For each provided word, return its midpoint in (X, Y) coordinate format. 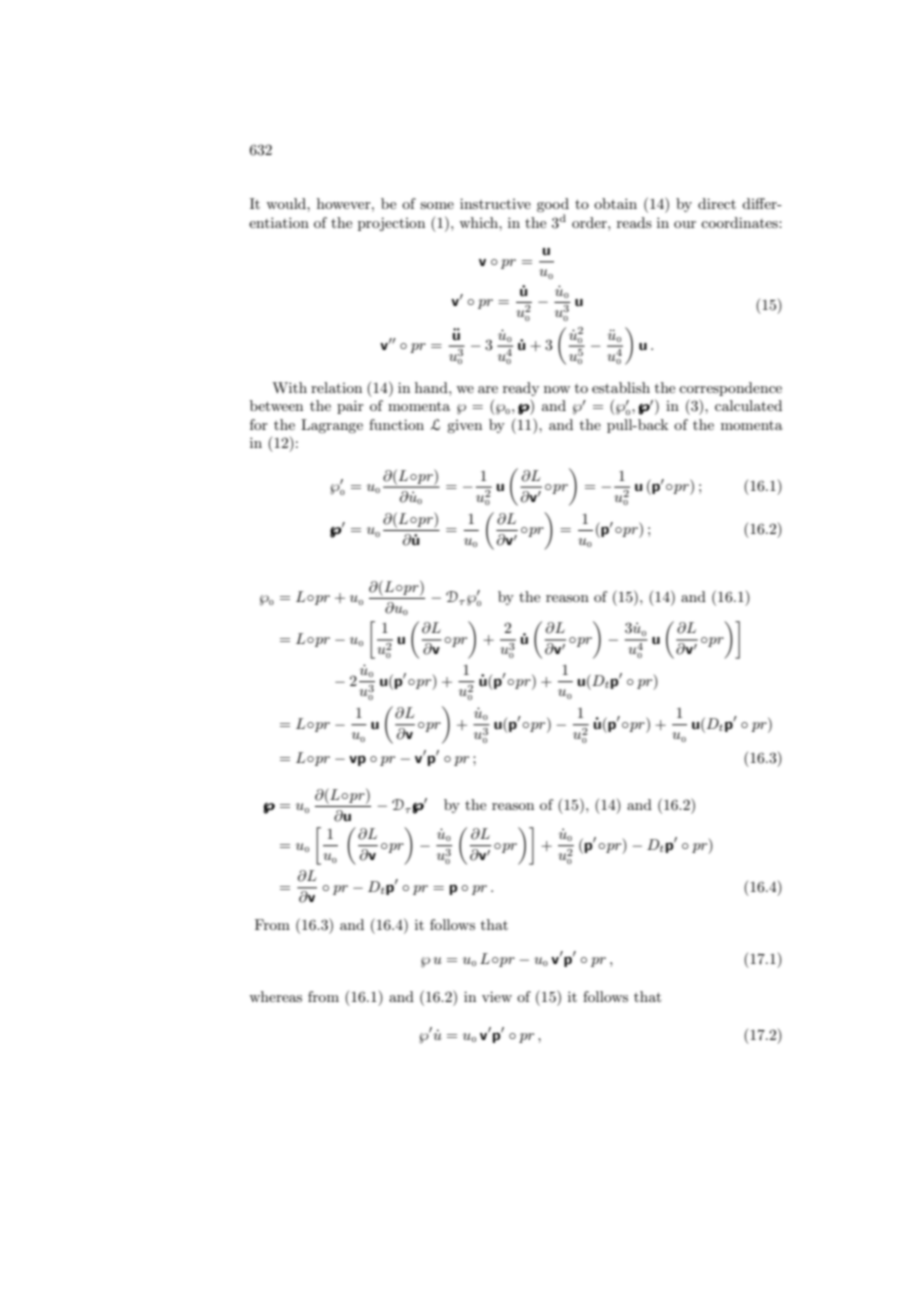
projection (391, 224)
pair (350, 407)
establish (621, 387)
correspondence (730, 389)
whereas (275, 996)
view (497, 996)
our (685, 224)
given (464, 426)
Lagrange (332, 426)
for (259, 424)
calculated (748, 405)
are (488, 389)
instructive (495, 203)
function (396, 424)
